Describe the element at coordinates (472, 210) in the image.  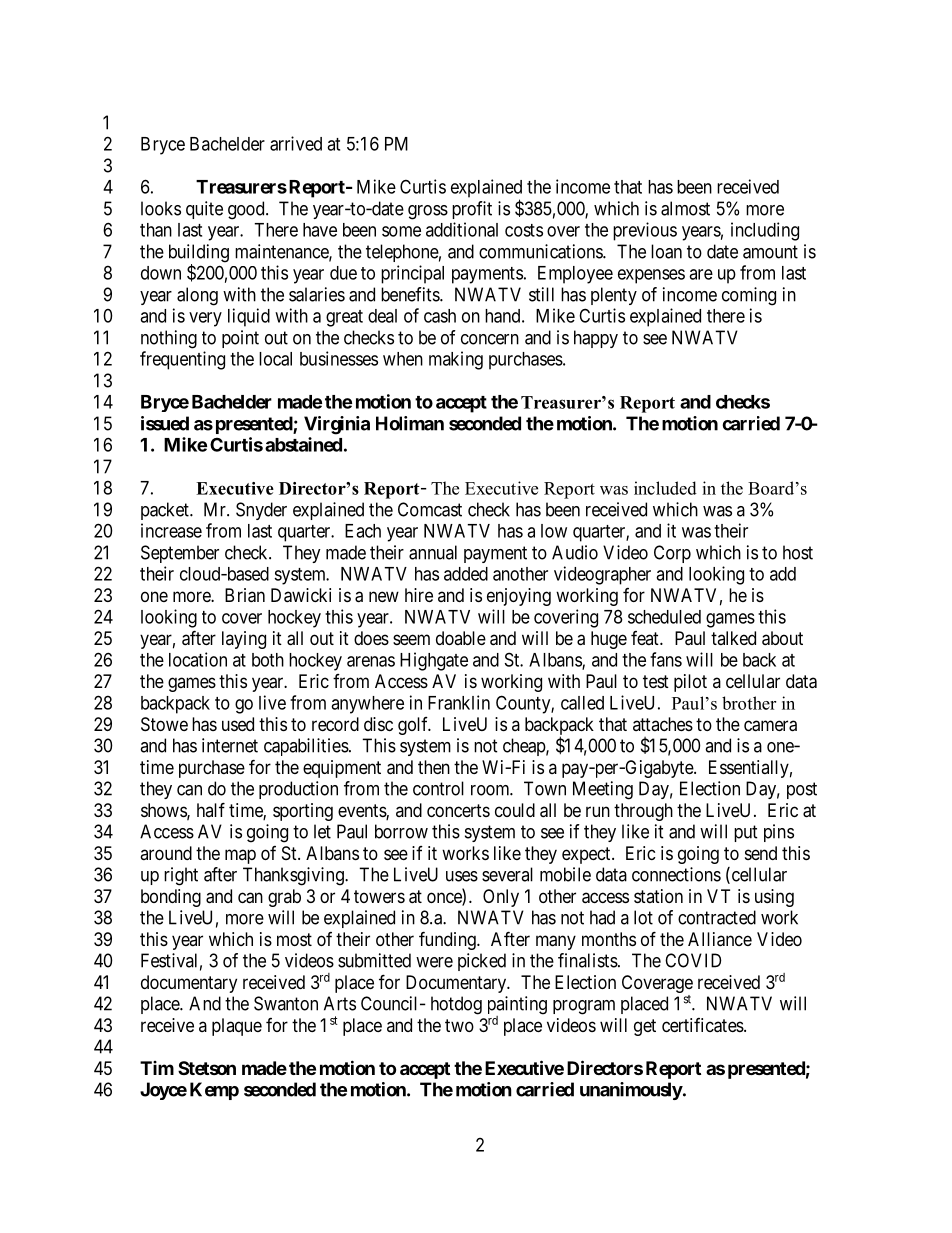
I see `profit` at that location.
